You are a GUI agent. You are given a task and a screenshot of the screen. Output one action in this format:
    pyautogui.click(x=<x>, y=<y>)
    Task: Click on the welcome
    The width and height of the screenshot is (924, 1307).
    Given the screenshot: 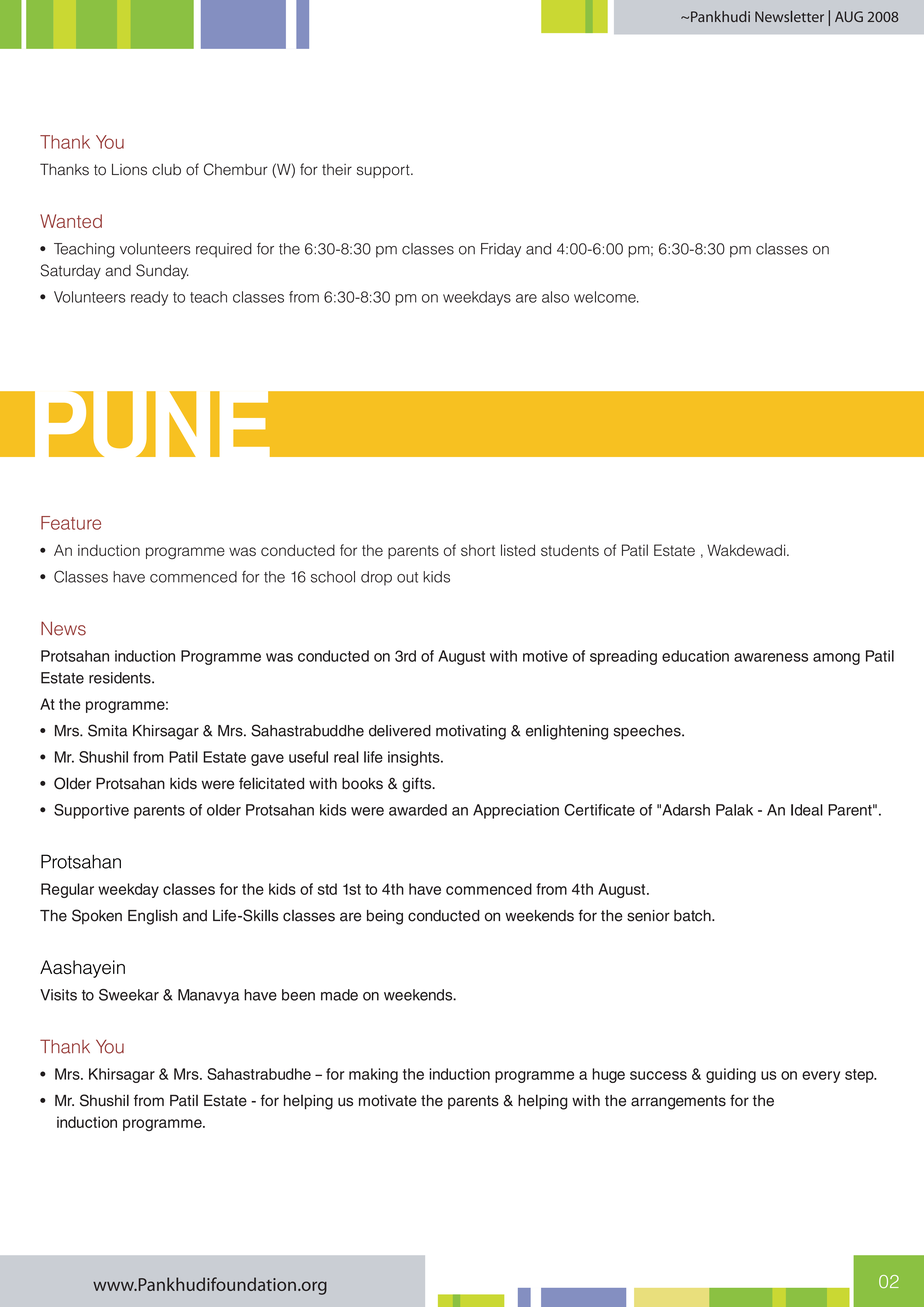 What is the action you would take?
    pyautogui.click(x=606, y=297)
